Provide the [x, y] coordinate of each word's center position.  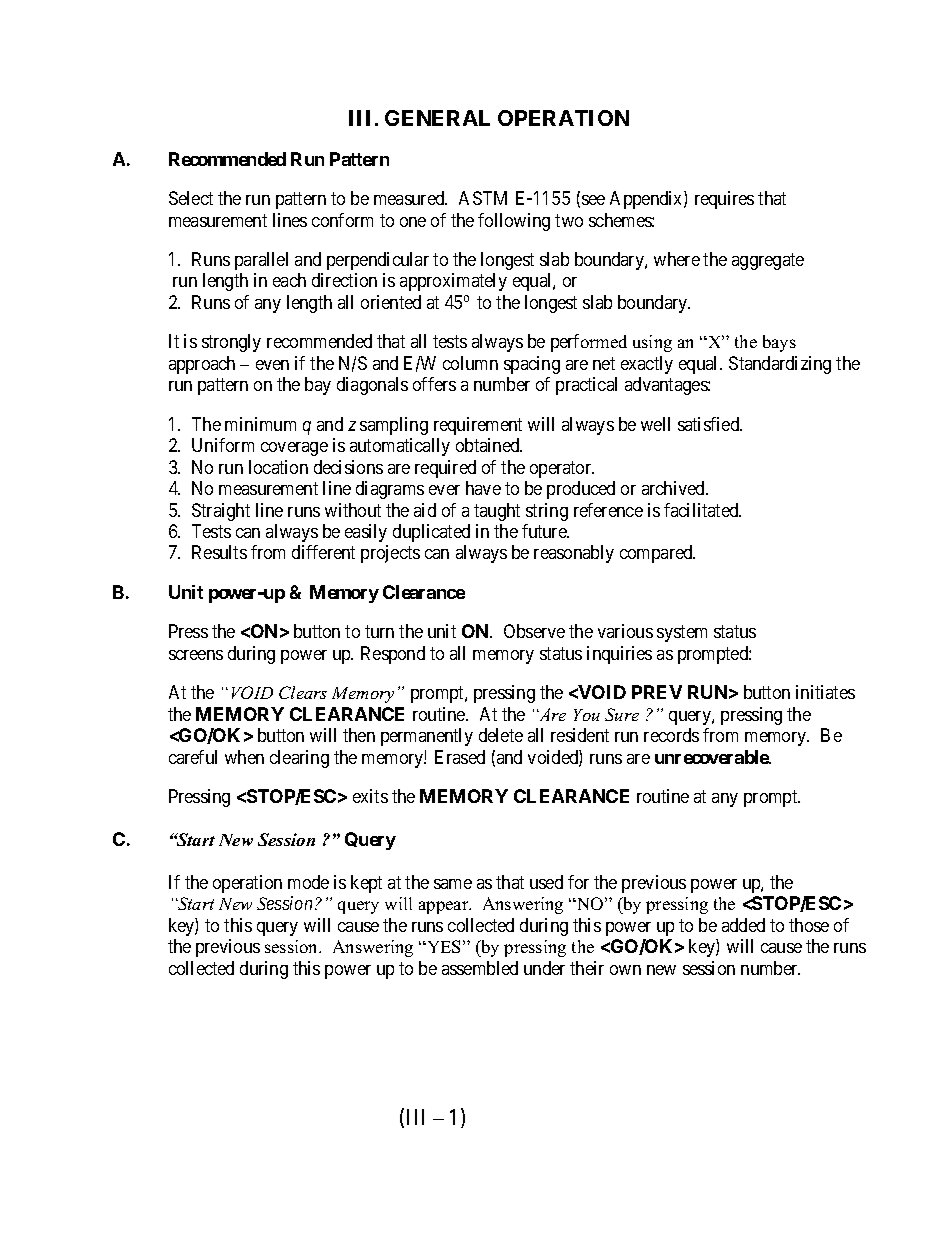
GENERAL [437, 118]
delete [501, 735]
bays [779, 343]
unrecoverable [712, 757]
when [244, 757]
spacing [532, 365]
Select [191, 198]
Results [219, 552]
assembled [480, 968]
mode [308, 882]
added [743, 925]
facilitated [702, 510]
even [272, 365]
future [545, 531]
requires [724, 200]
